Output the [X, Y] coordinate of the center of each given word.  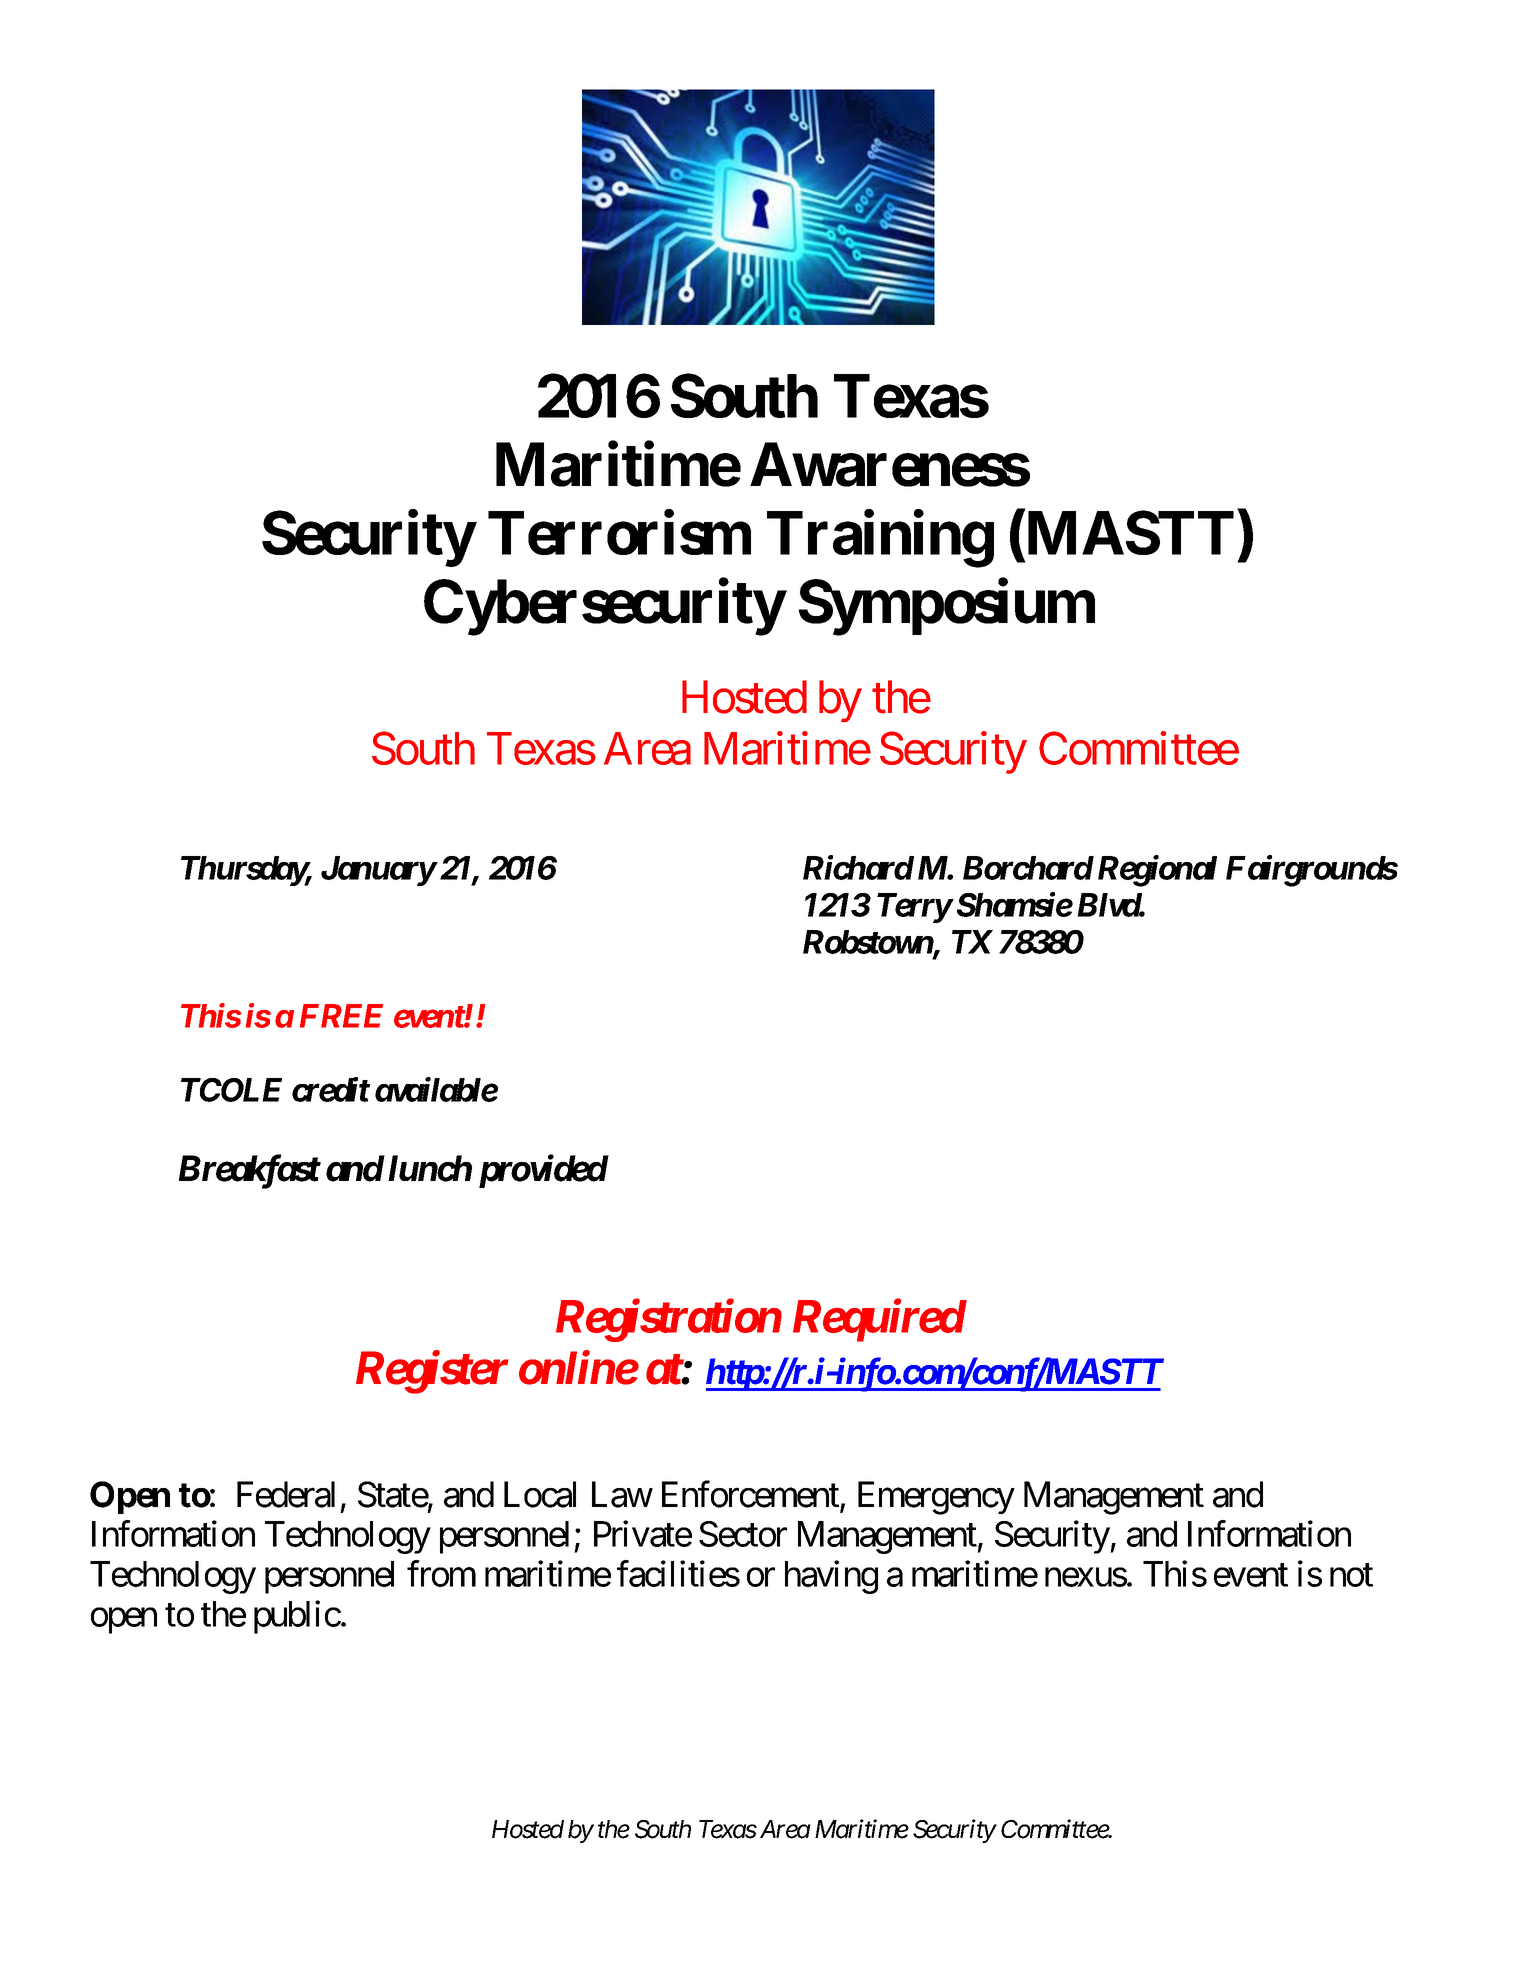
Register [432, 1372]
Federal [286, 1494]
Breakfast [249, 1172]
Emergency [936, 1498]
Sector [743, 1534]
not [1351, 1575]
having [831, 1577]
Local [540, 1494]
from [441, 1574]
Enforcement [751, 1495]
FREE [341, 1016]
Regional [1157, 871]
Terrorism [619, 533]
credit [330, 1089]
